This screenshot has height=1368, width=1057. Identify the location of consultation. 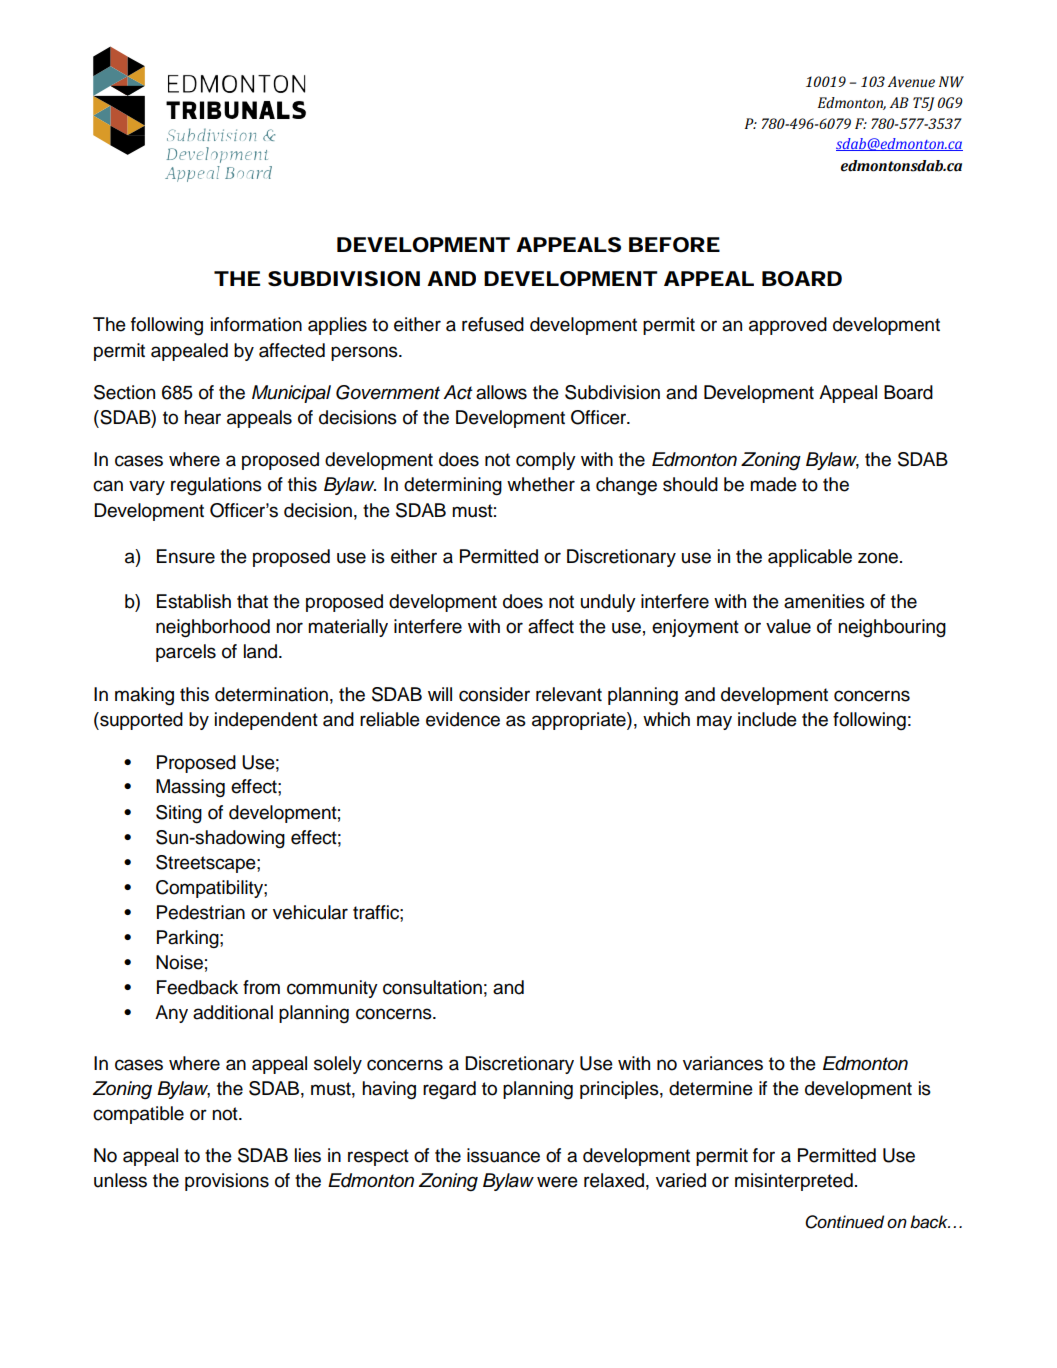
(432, 987).
